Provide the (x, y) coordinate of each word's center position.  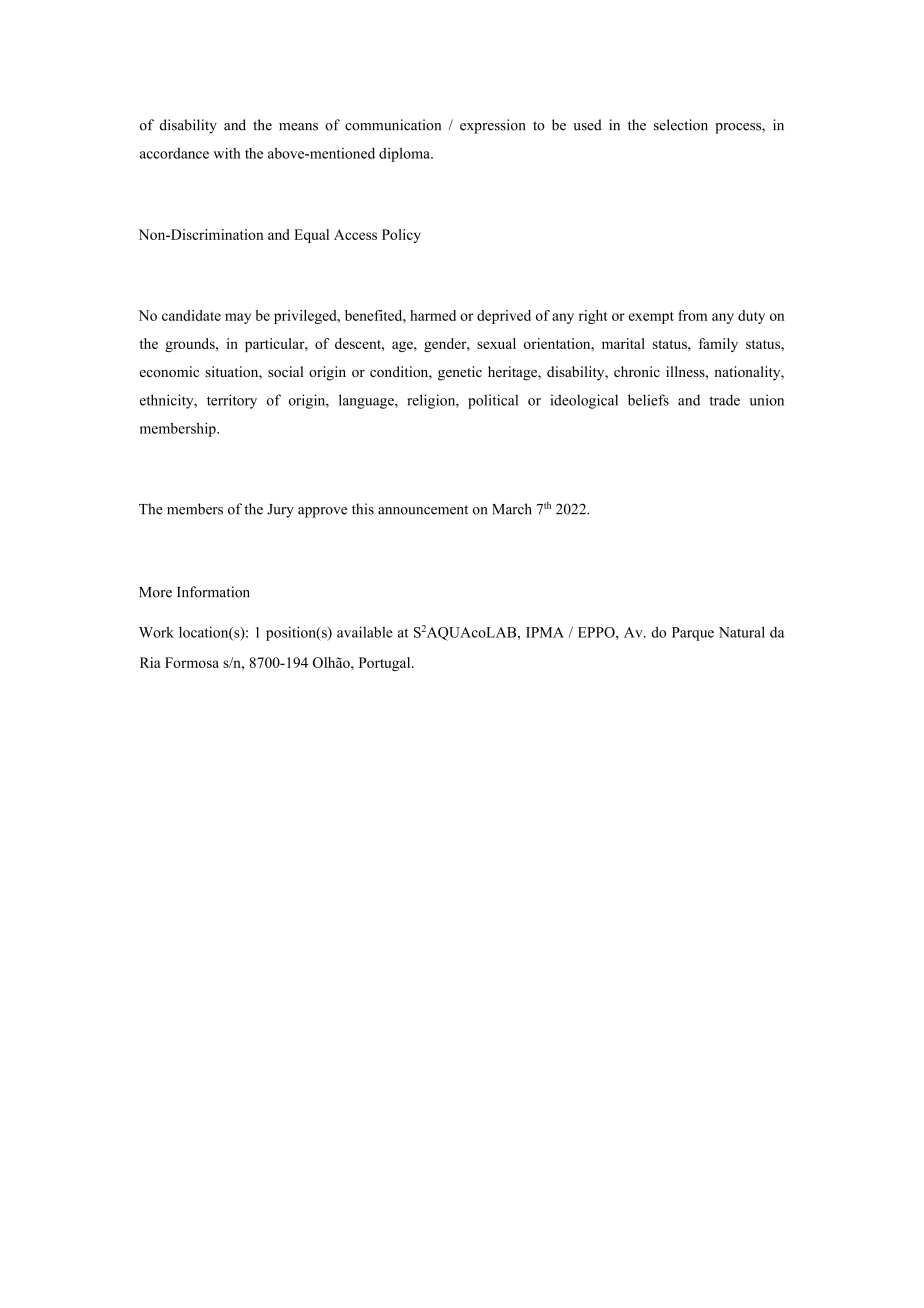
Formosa (192, 662)
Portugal (386, 664)
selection (681, 125)
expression (492, 126)
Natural (742, 632)
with (227, 153)
